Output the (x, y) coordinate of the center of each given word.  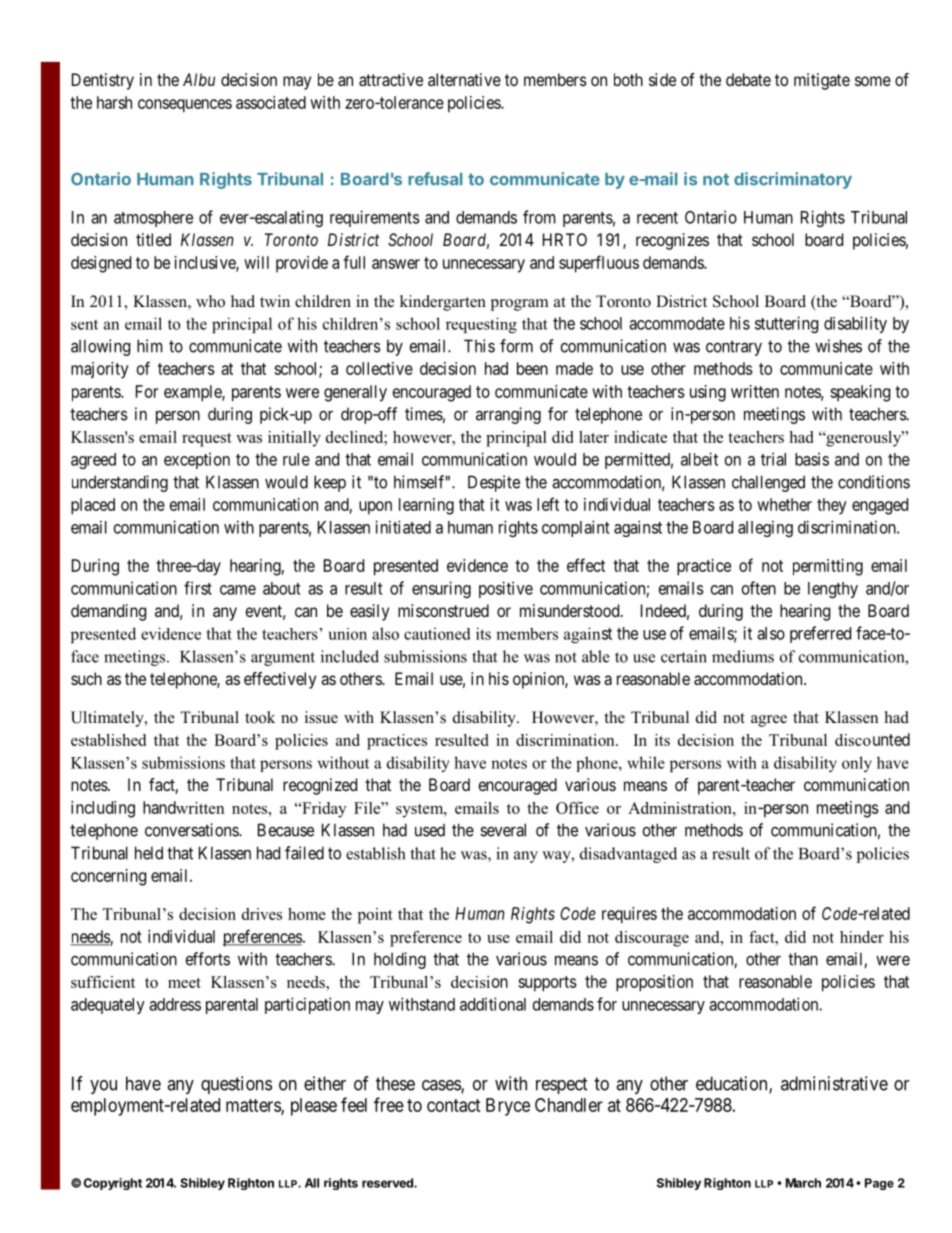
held (149, 853)
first (198, 588)
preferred (820, 634)
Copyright (113, 1184)
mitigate (822, 81)
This (479, 346)
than (803, 959)
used (430, 830)
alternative (464, 79)
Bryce (508, 1107)
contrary (734, 348)
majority (100, 370)
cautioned (437, 633)
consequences (185, 106)
